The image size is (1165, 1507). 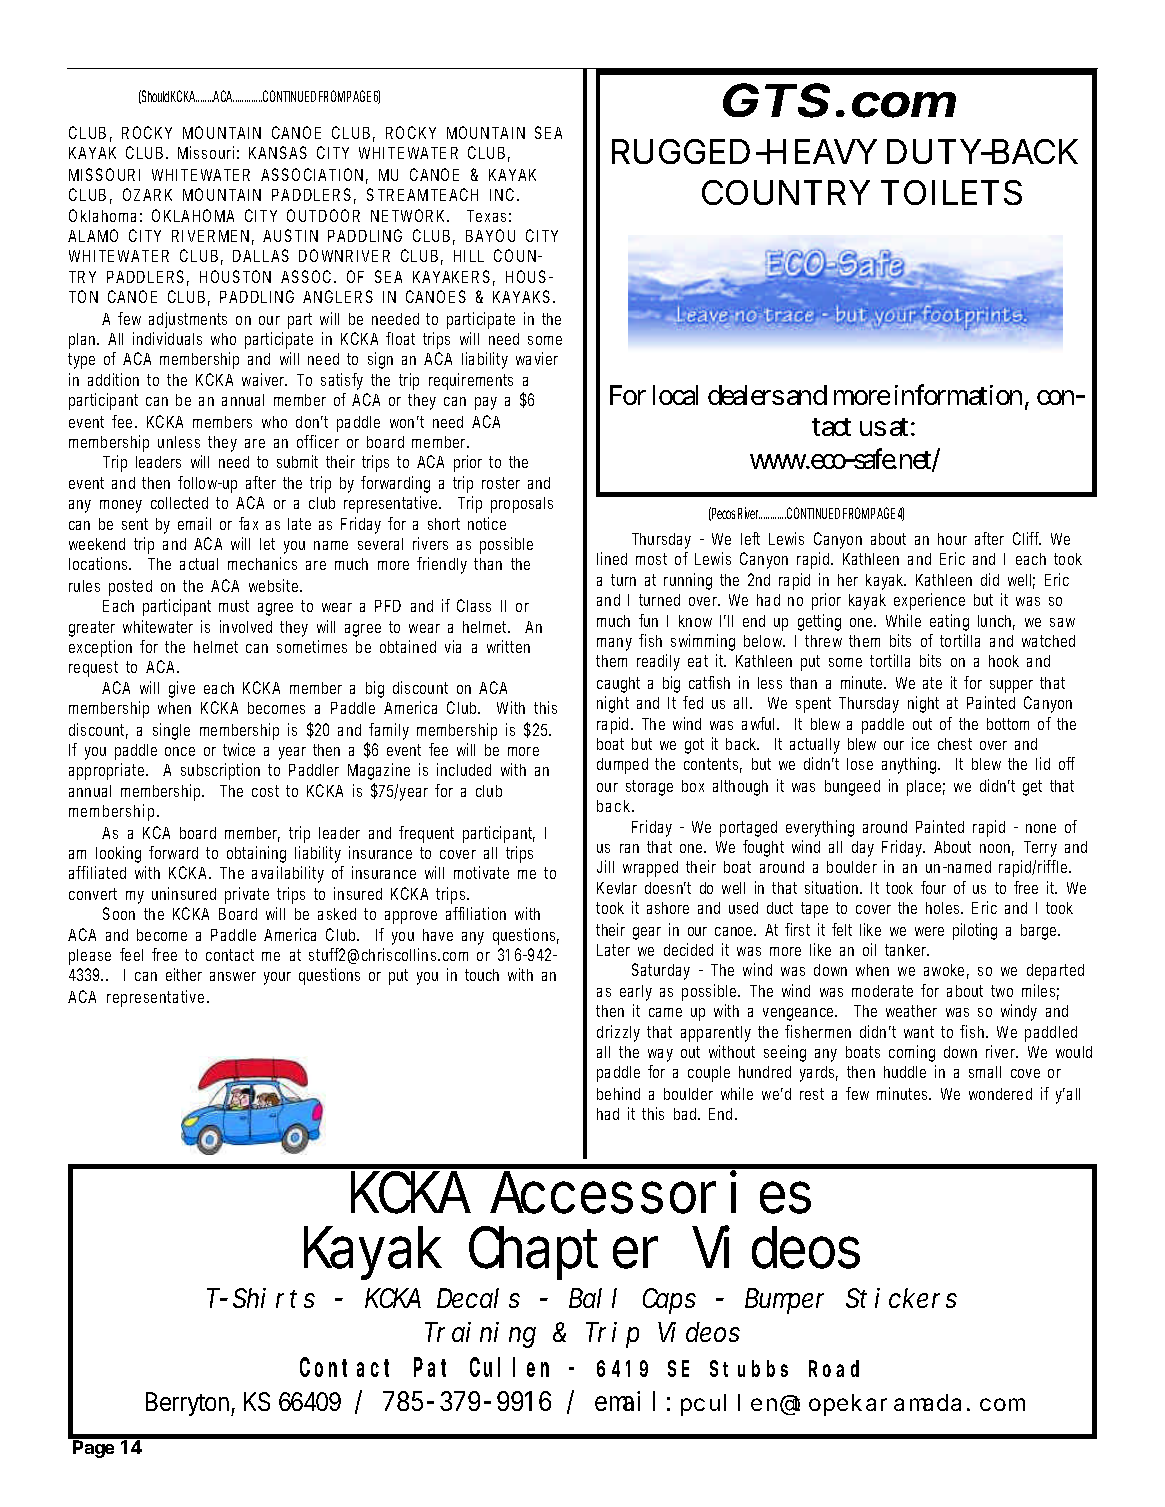 What do you see at coordinates (901, 1298) in the screenshot?
I see `Stickers` at bounding box center [901, 1298].
